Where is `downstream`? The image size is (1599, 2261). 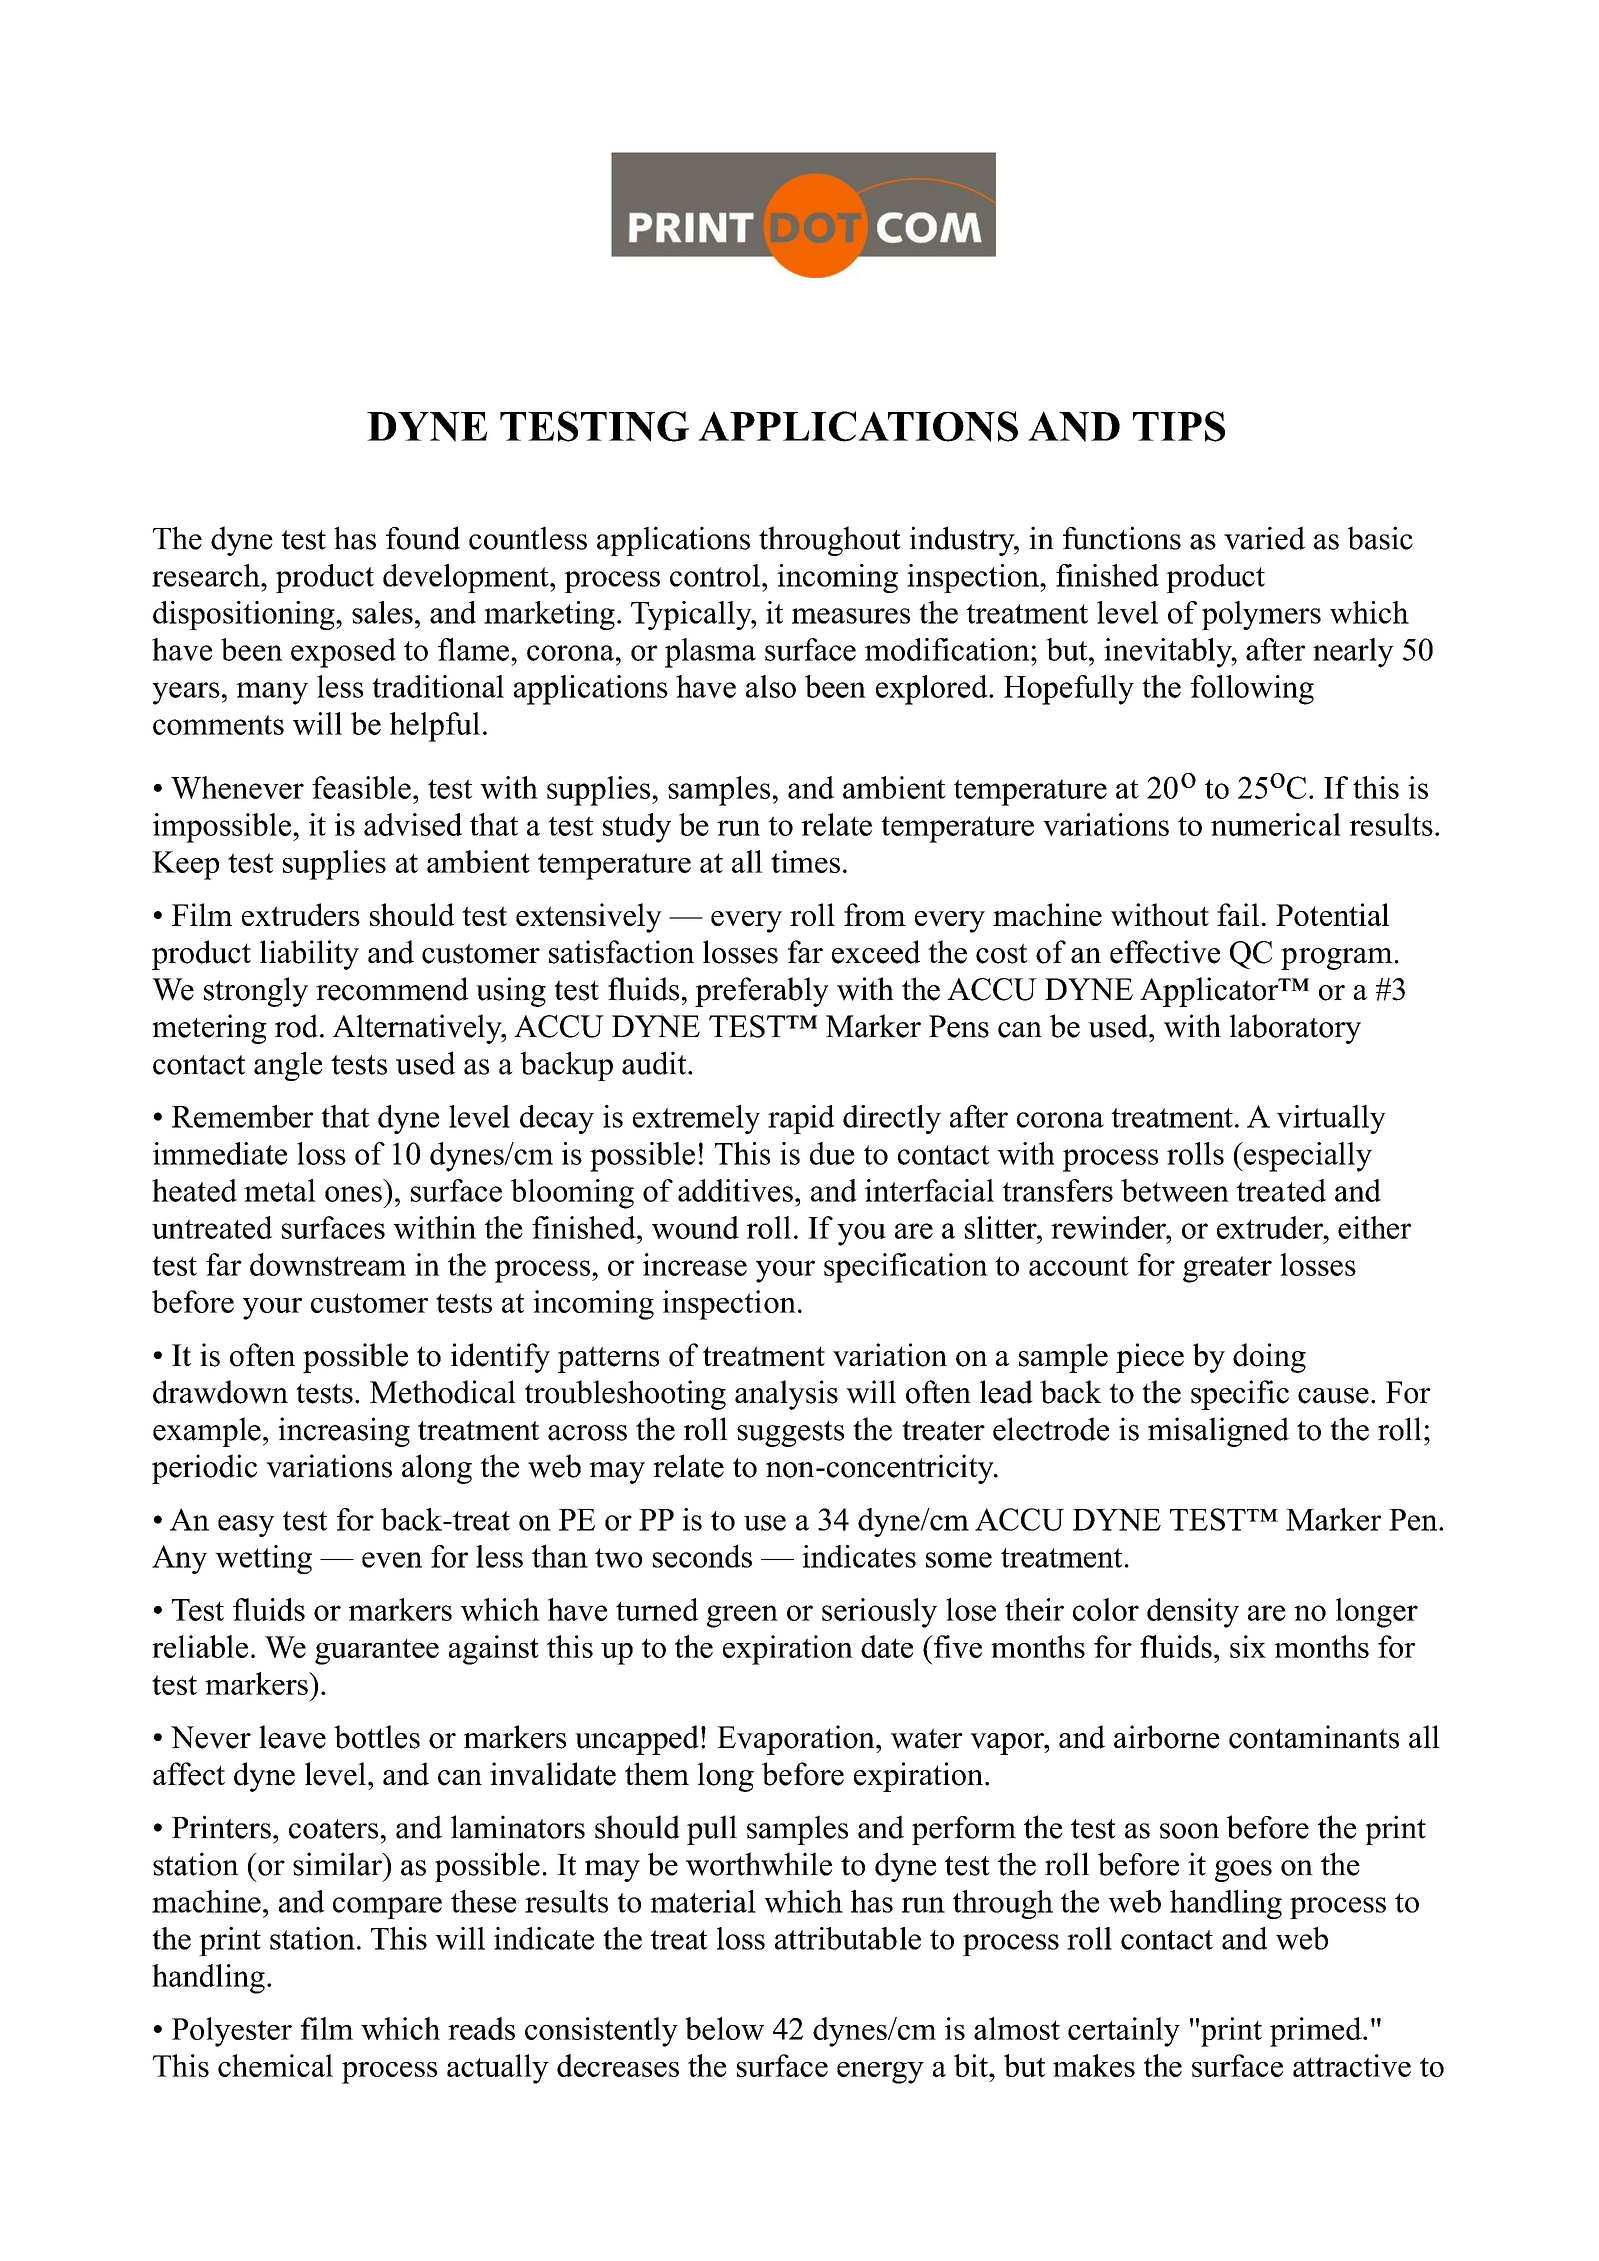 downstream is located at coordinates (328, 1264).
